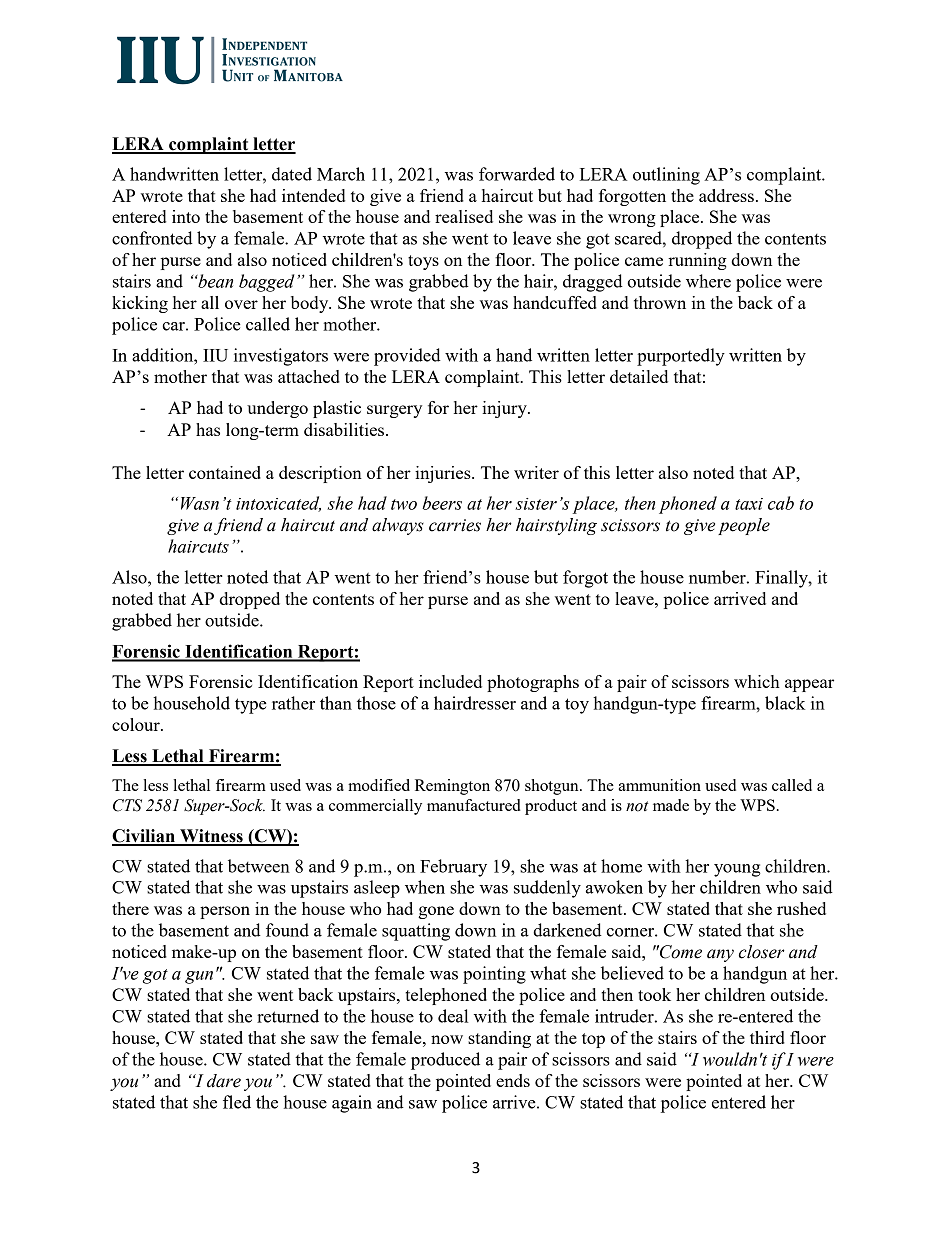  What do you see at coordinates (208, 429) in the screenshot?
I see `has` at bounding box center [208, 429].
